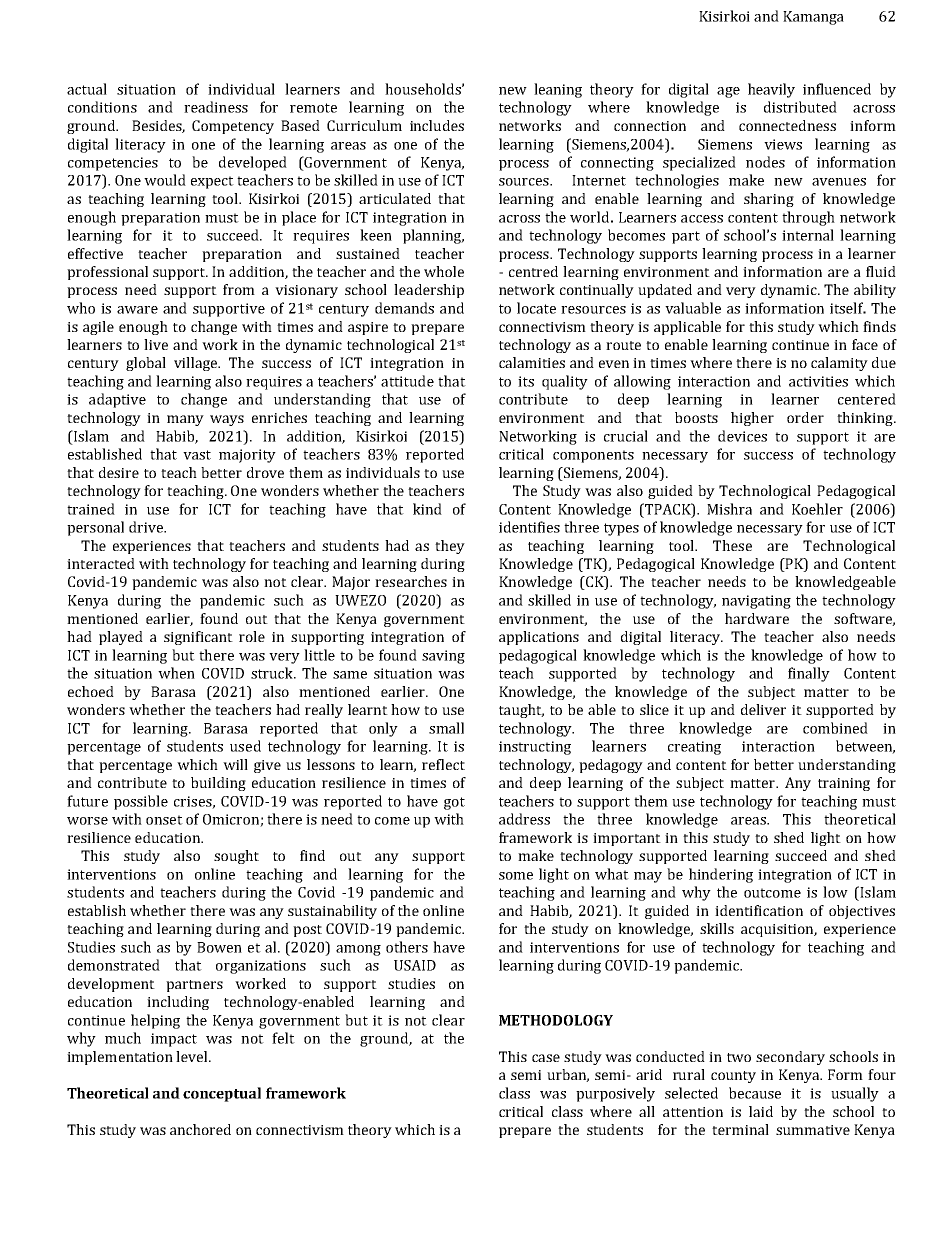  I want to click on reflect, so click(443, 764).
